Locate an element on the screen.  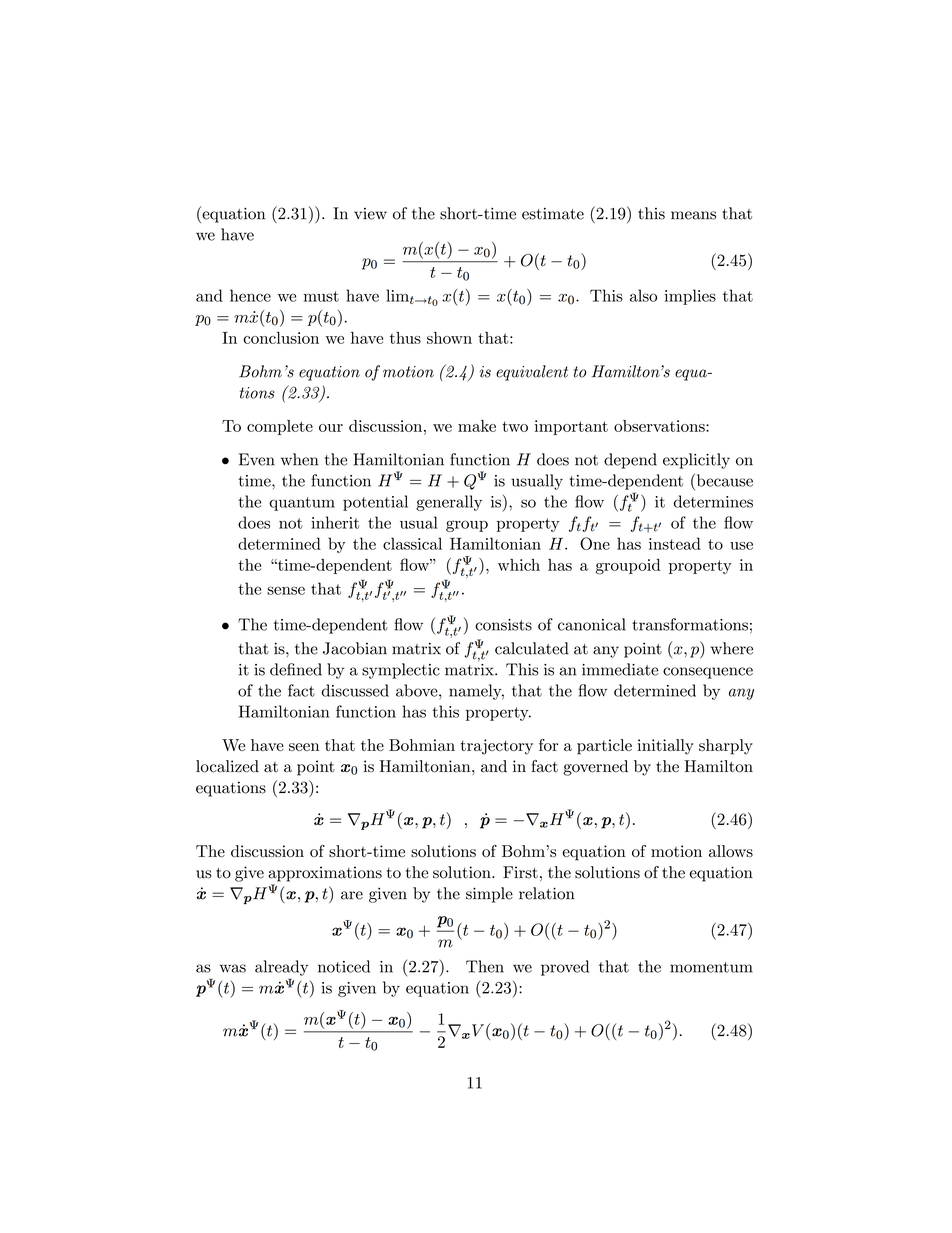
must is located at coordinates (321, 296).
